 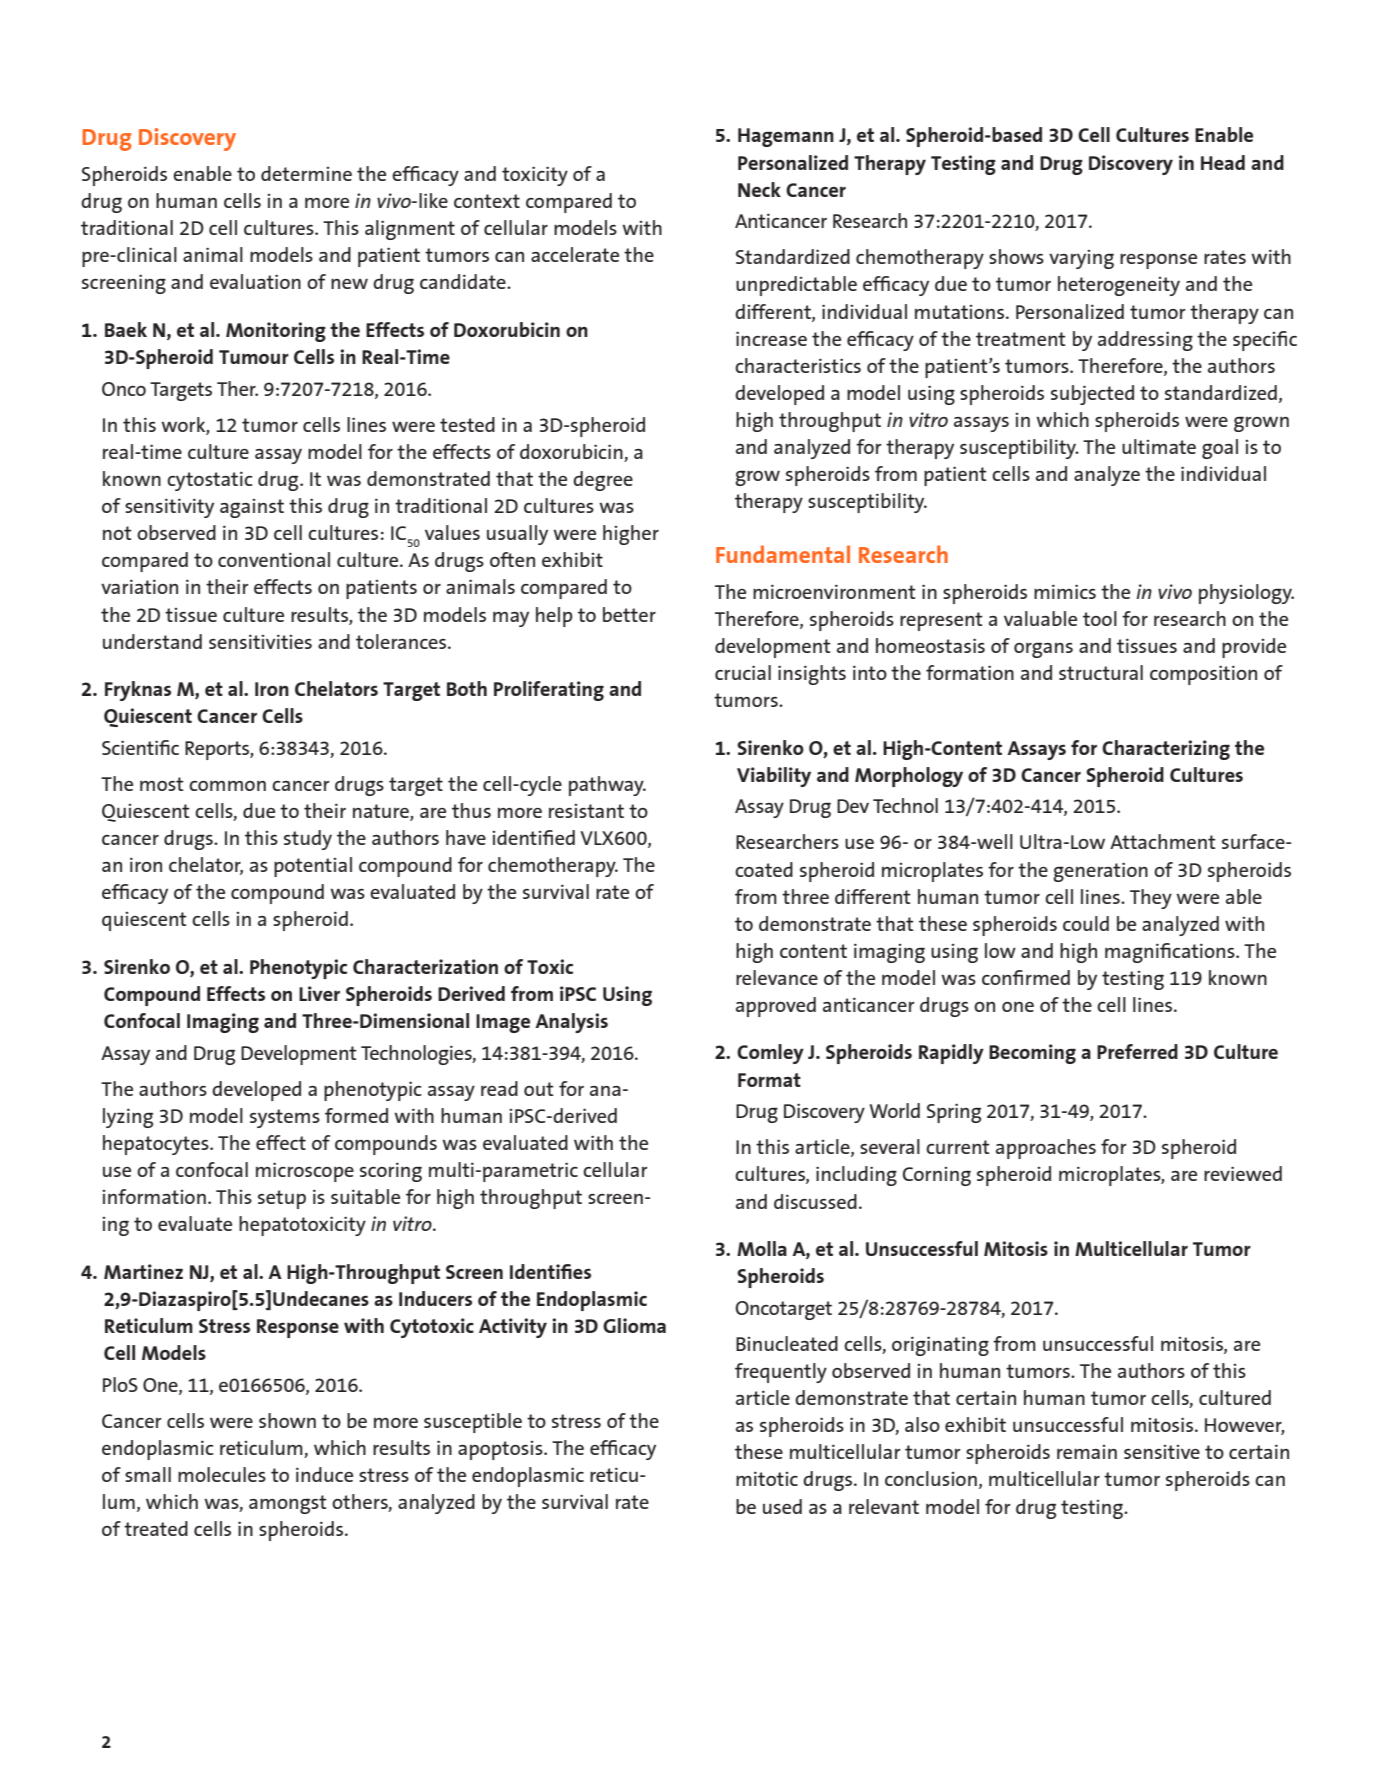 I want to click on Neck, so click(x=759, y=189).
